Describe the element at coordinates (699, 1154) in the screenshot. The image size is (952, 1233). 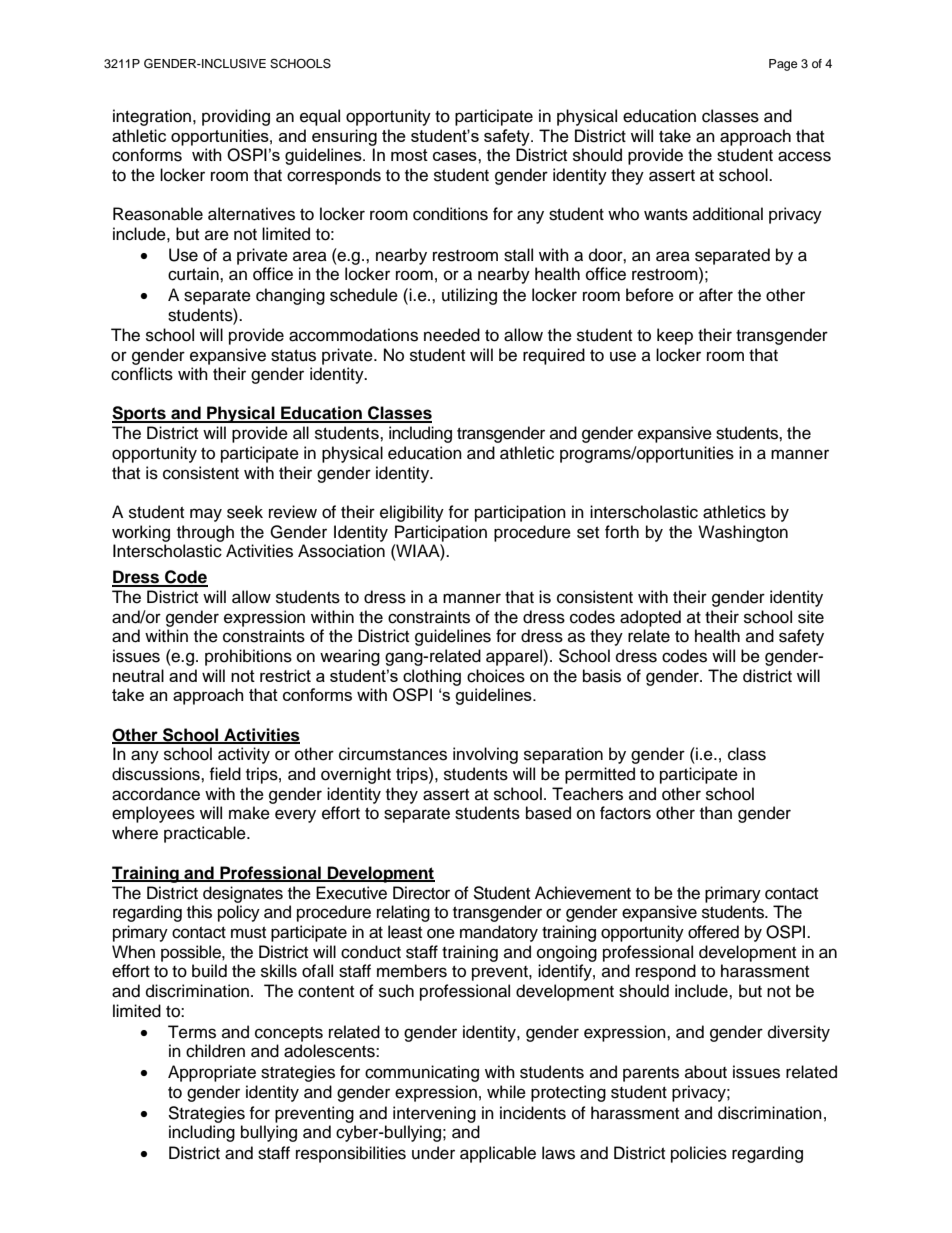
I see `policies` at that location.
